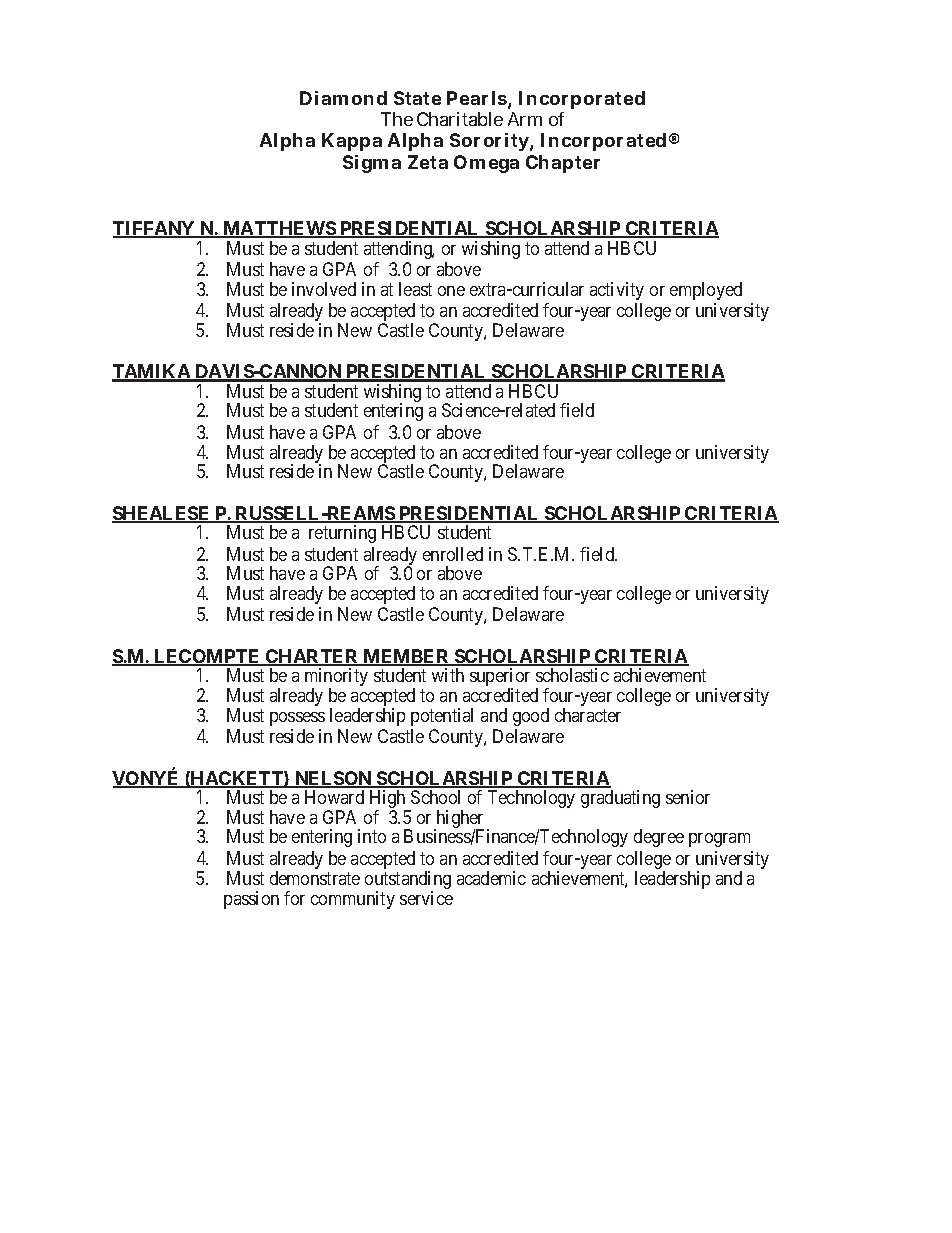 The height and width of the screenshot is (1233, 952). I want to click on potential, so click(442, 717).
